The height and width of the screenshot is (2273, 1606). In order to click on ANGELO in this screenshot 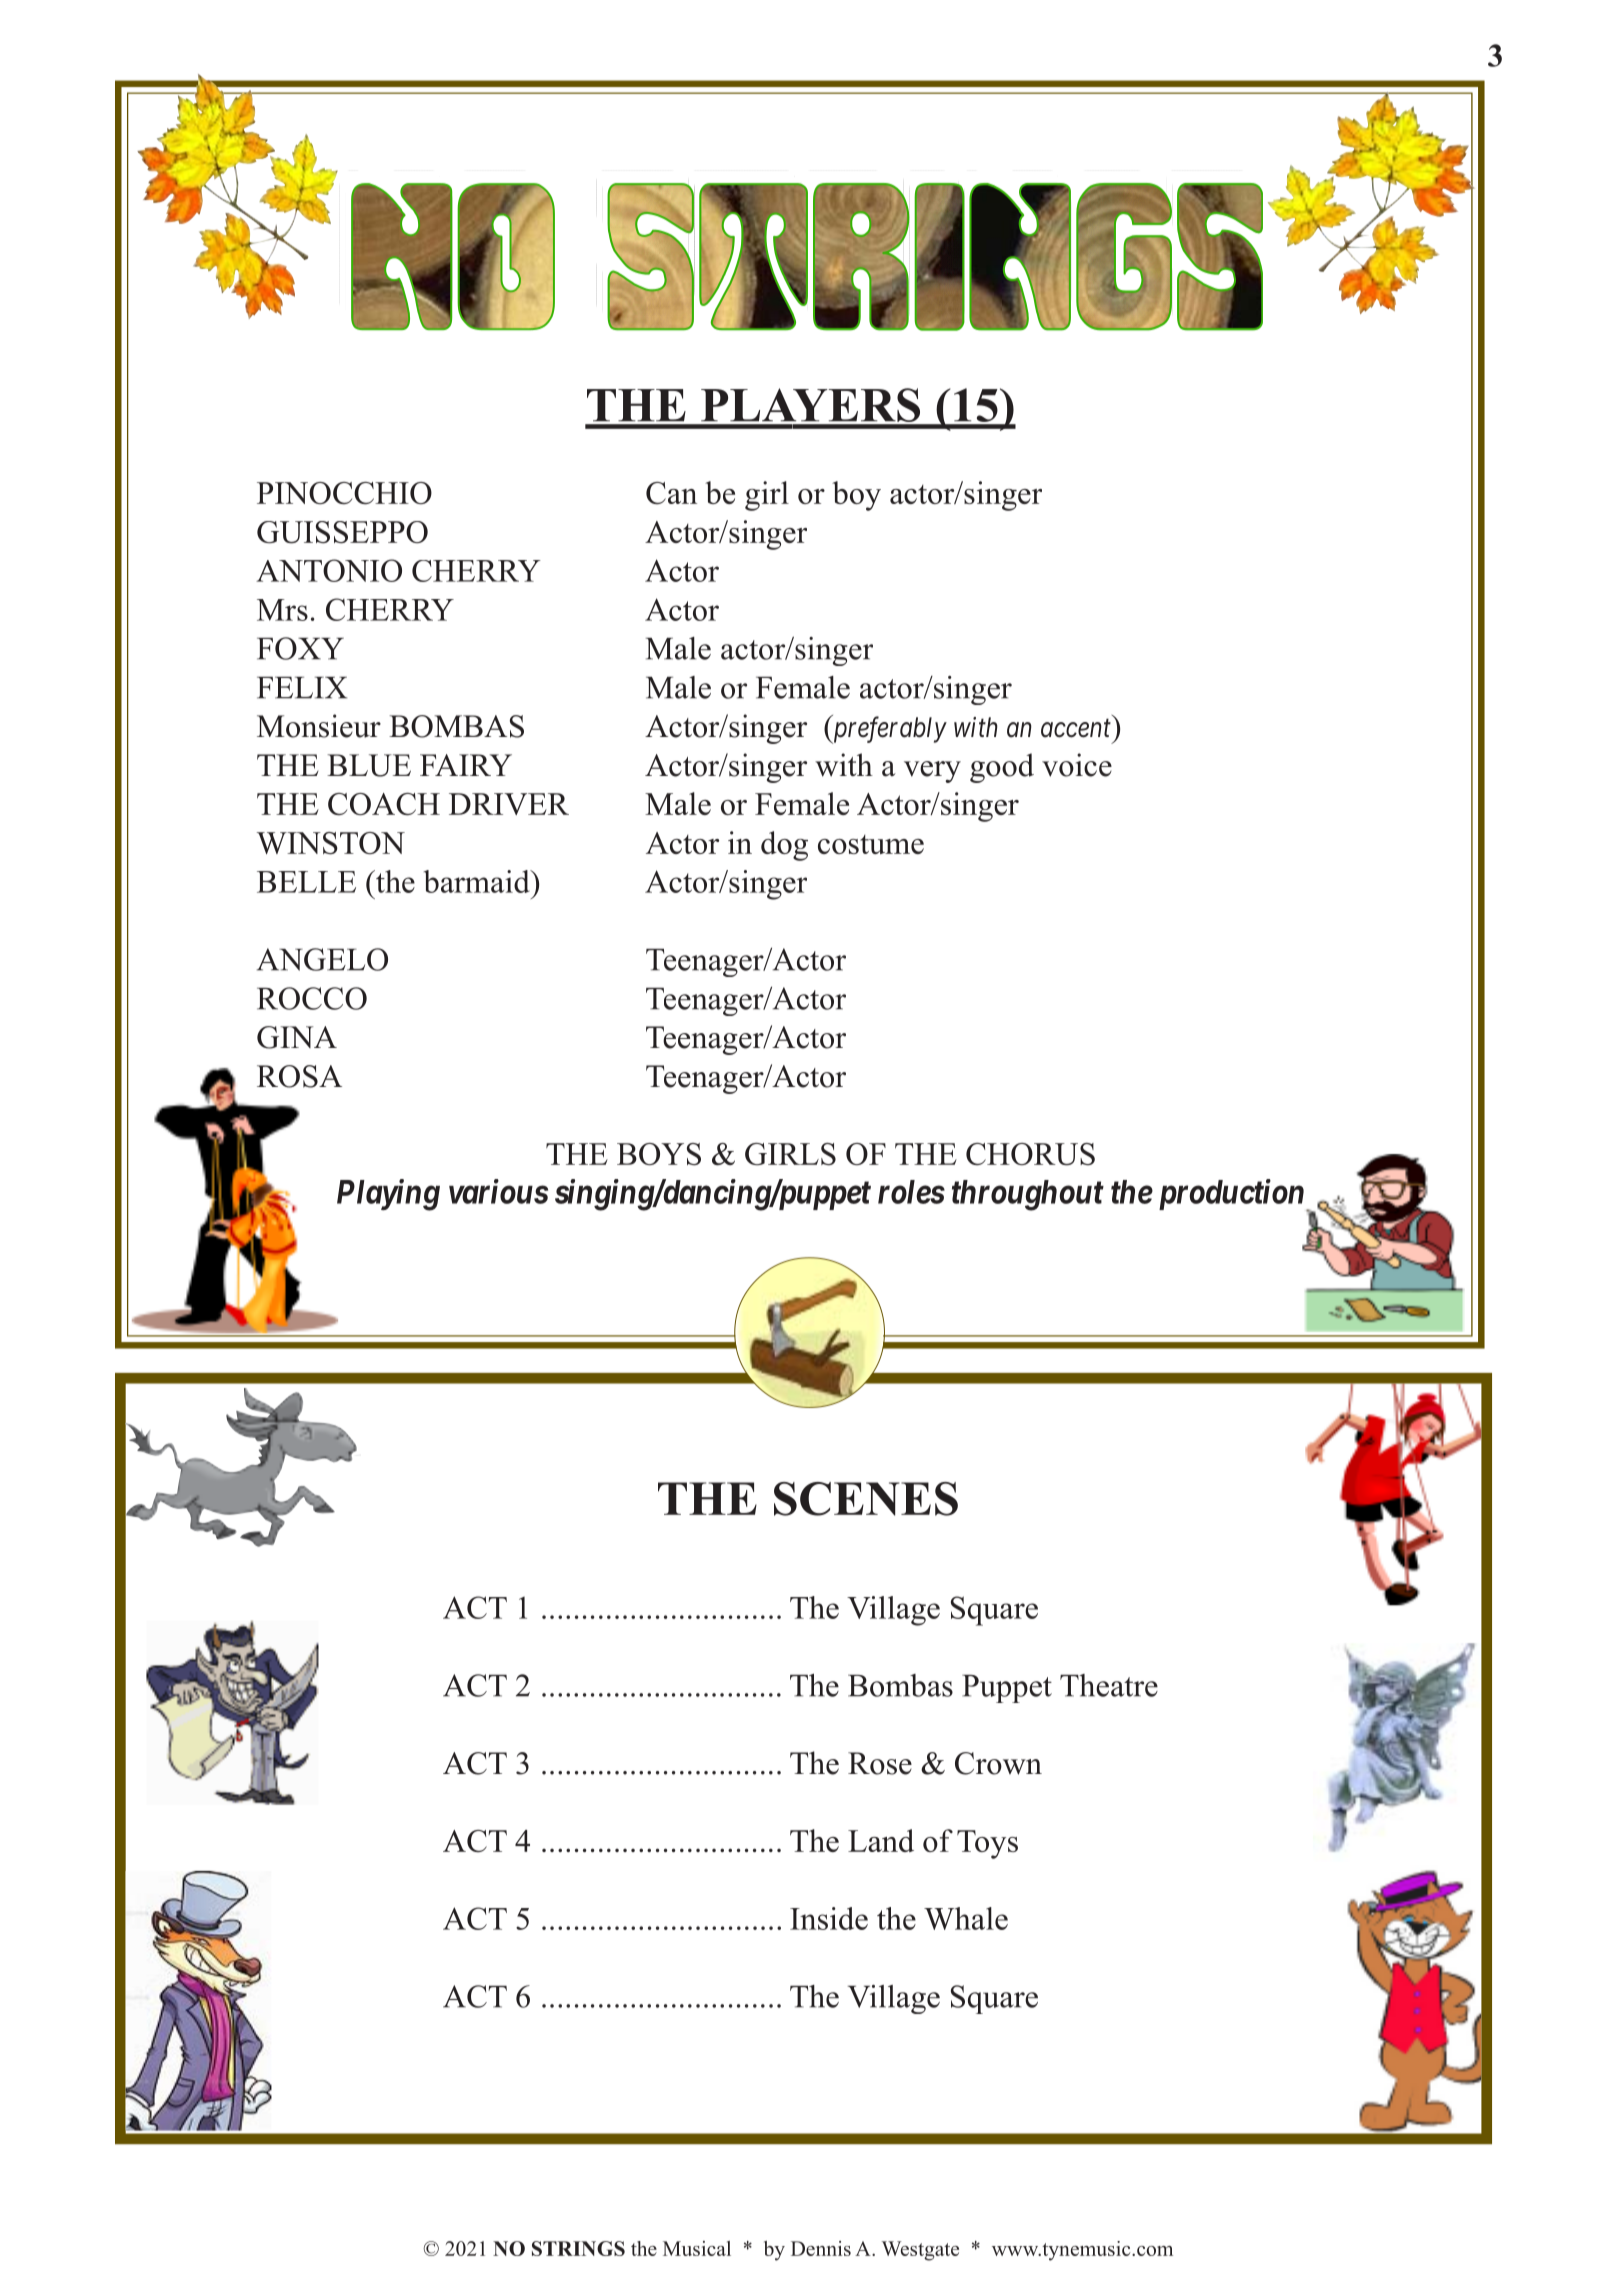, I will do `click(322, 959)`.
